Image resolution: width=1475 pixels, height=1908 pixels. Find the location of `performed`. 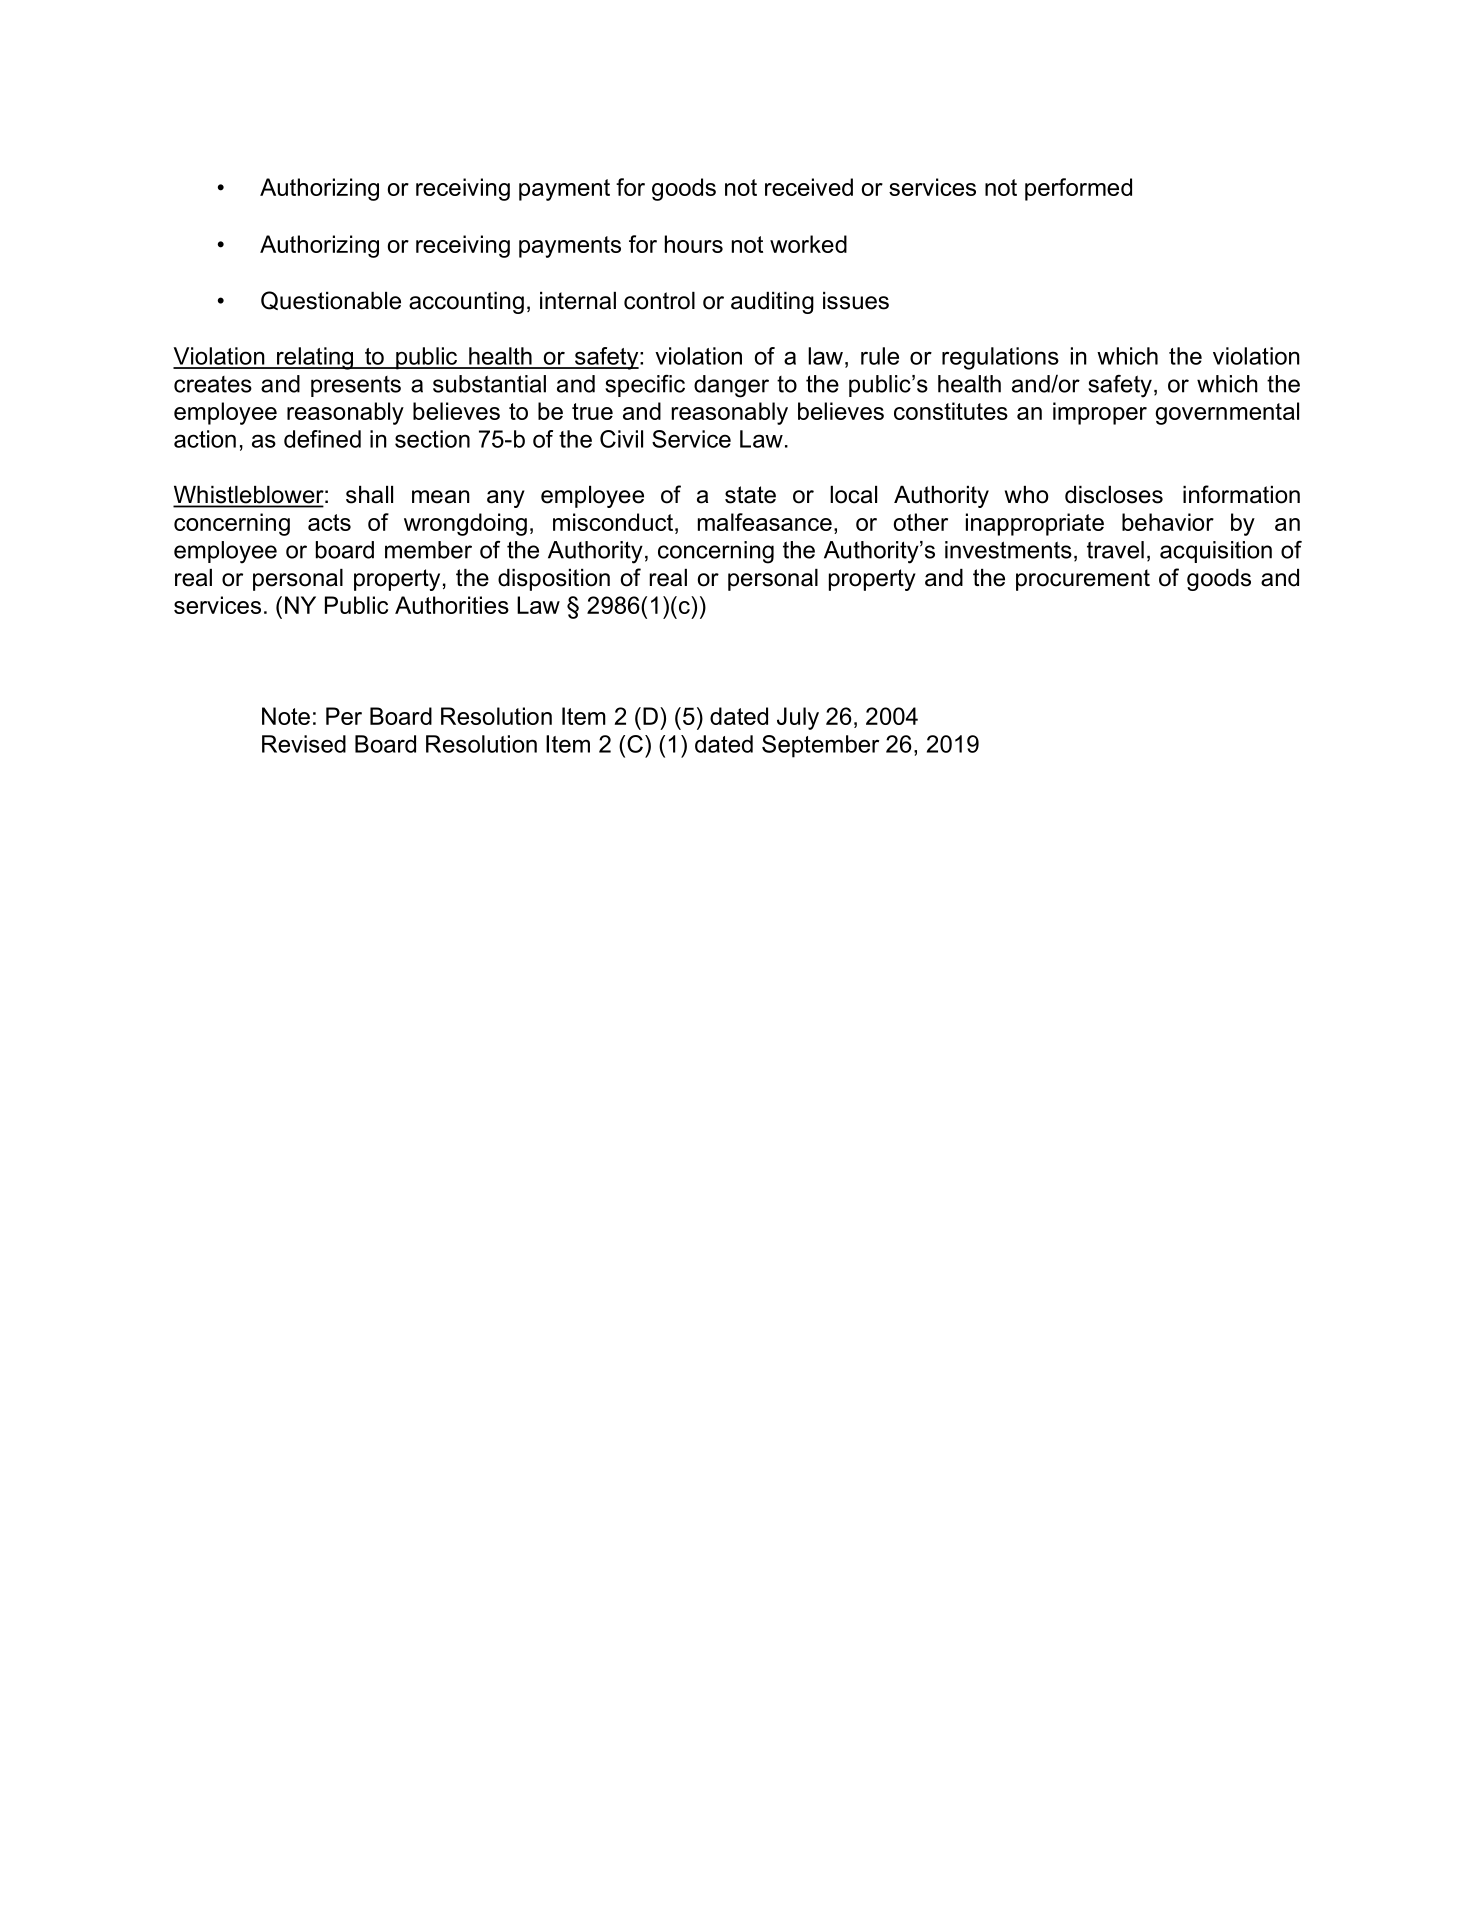

performed is located at coordinates (1078, 189).
